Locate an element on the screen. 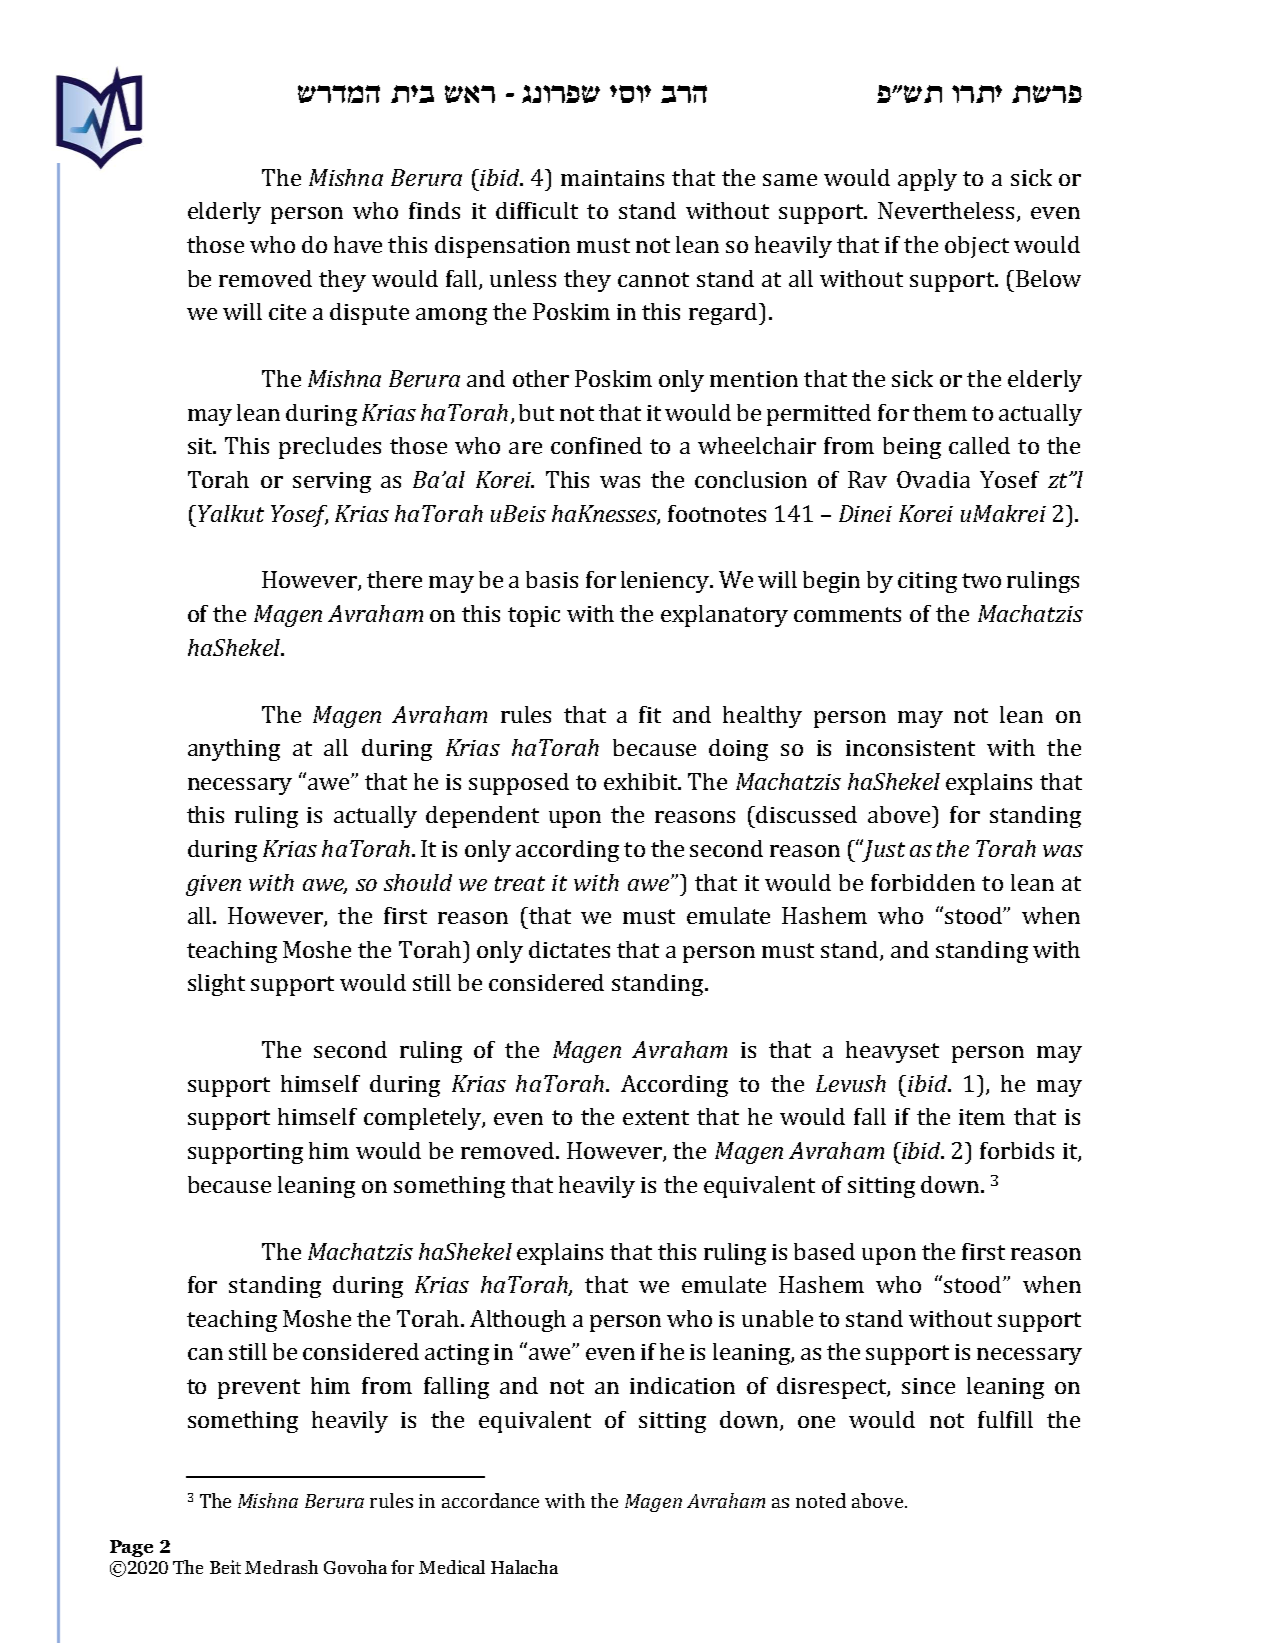  have is located at coordinates (358, 244).
